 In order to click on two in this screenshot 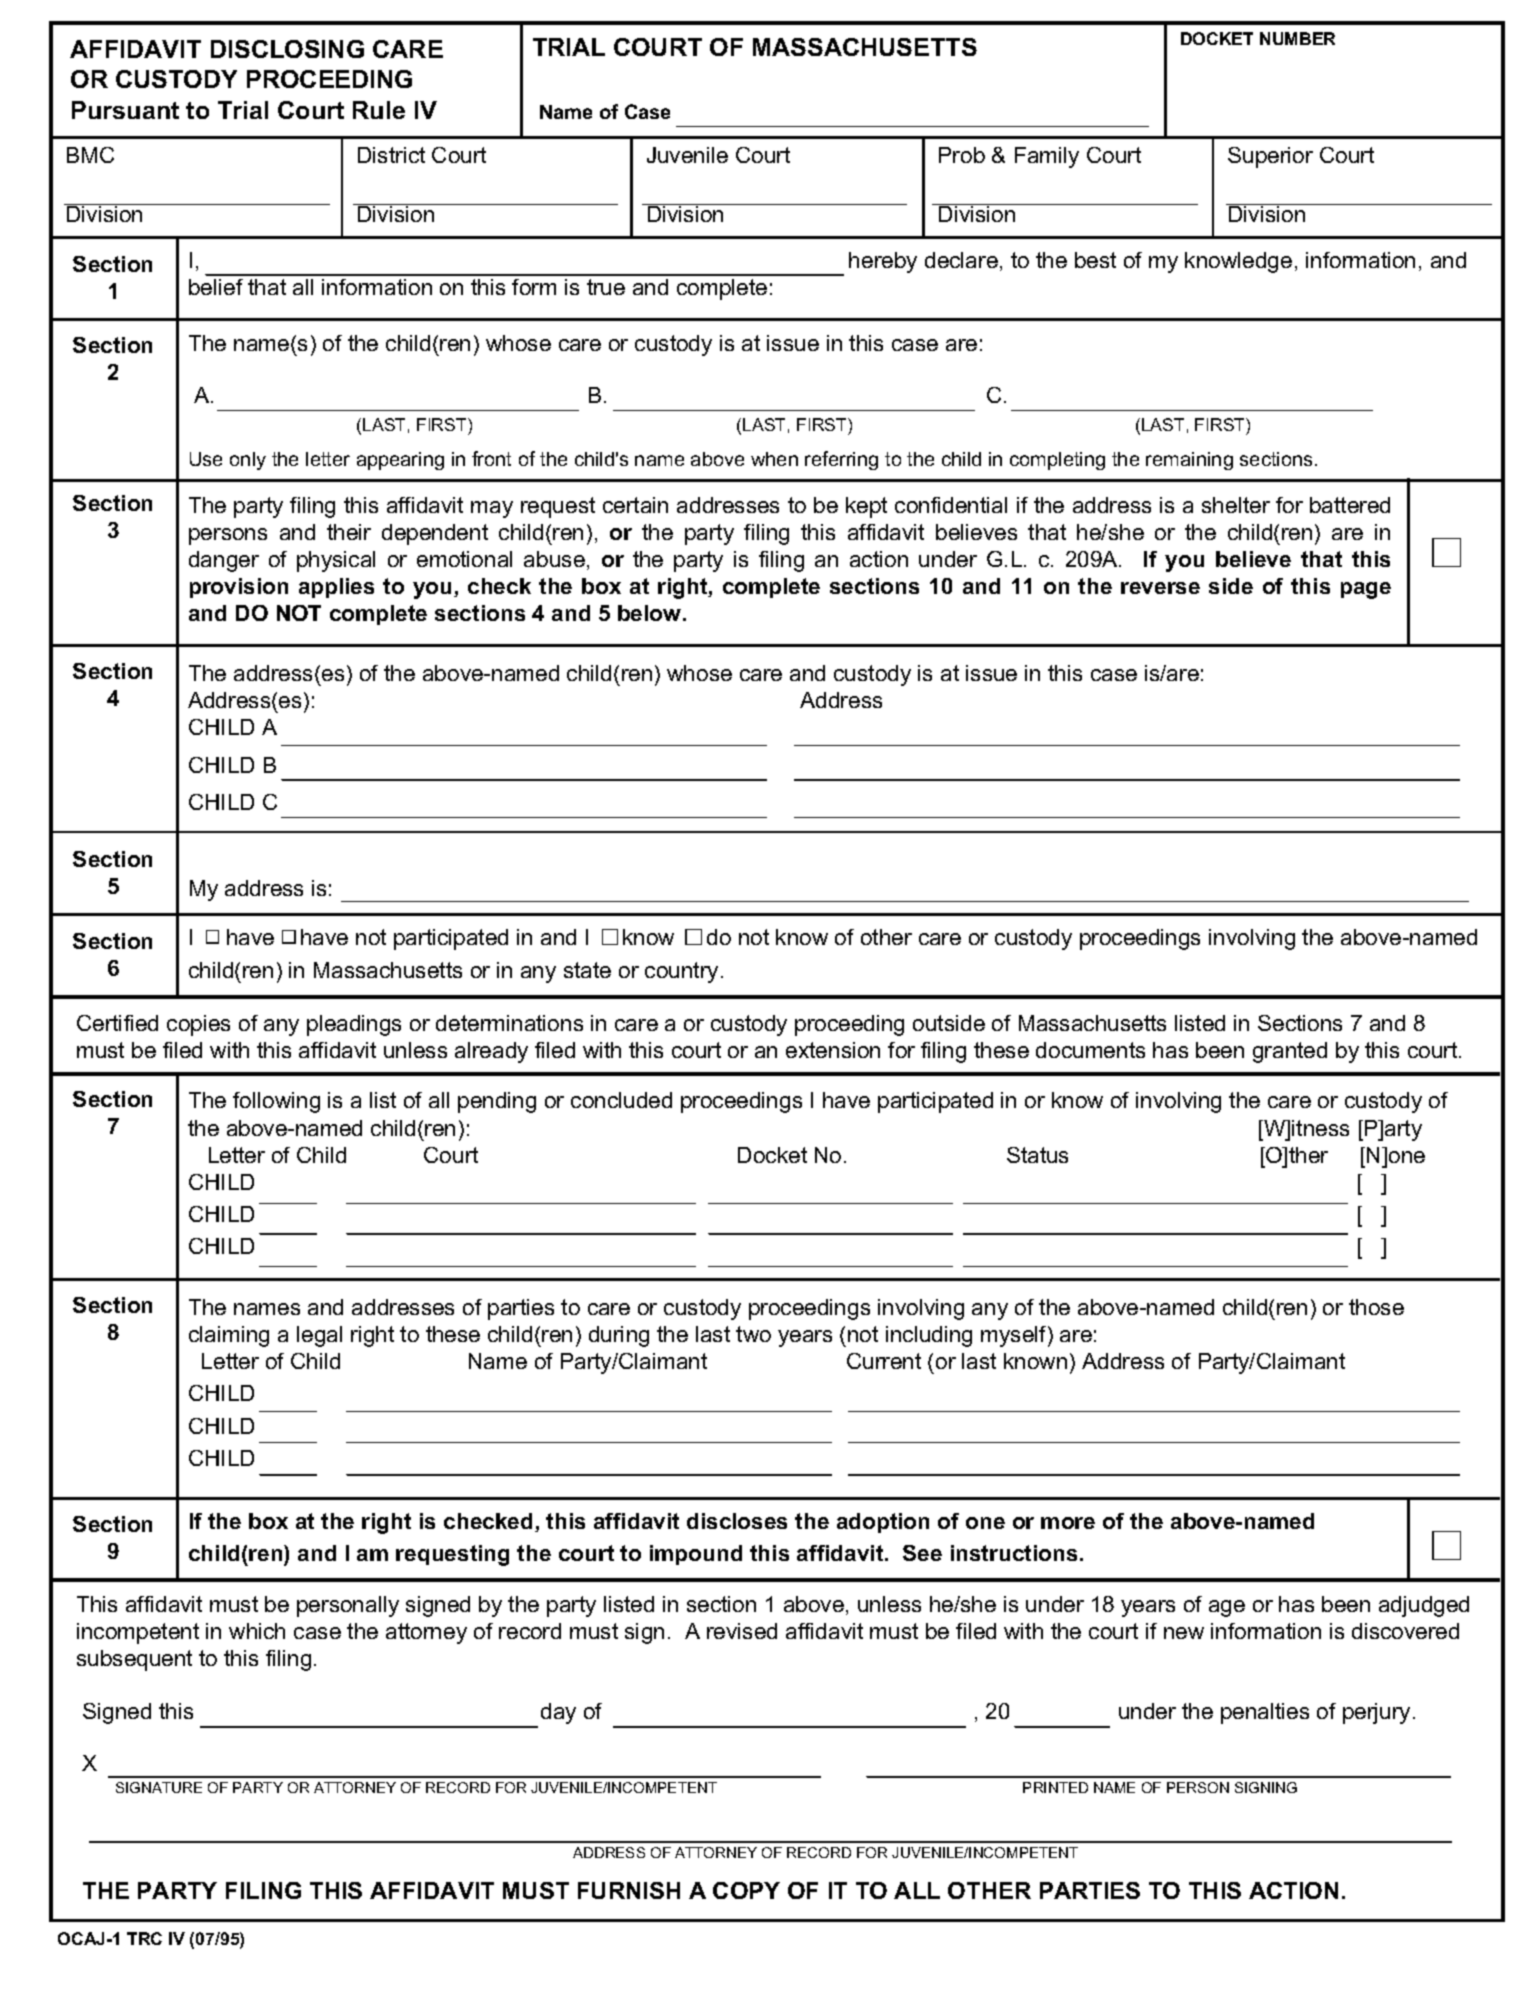, I will do `click(753, 1334)`.
